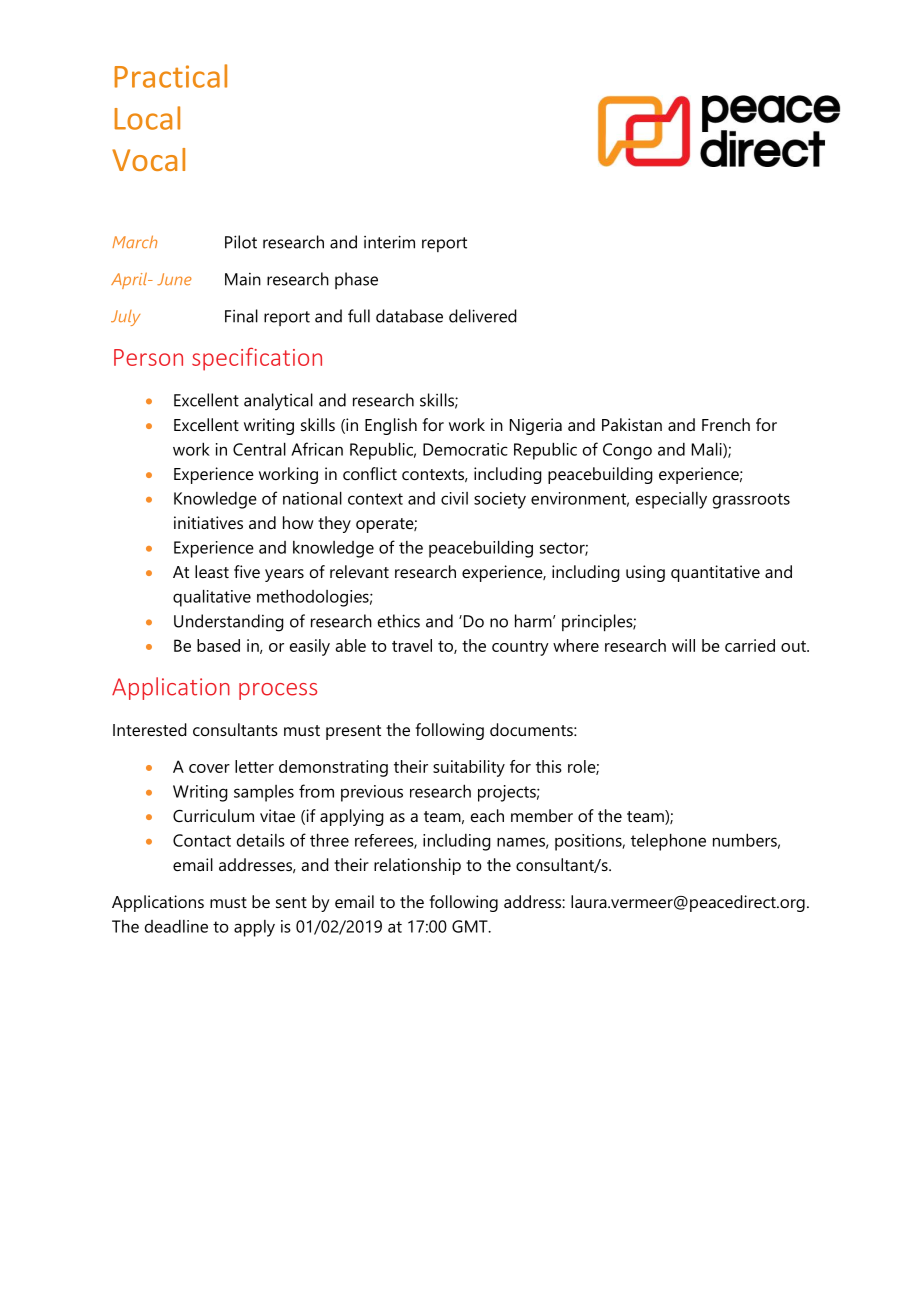  Describe the element at coordinates (171, 76) in the screenshot. I see `Practical` at that location.
